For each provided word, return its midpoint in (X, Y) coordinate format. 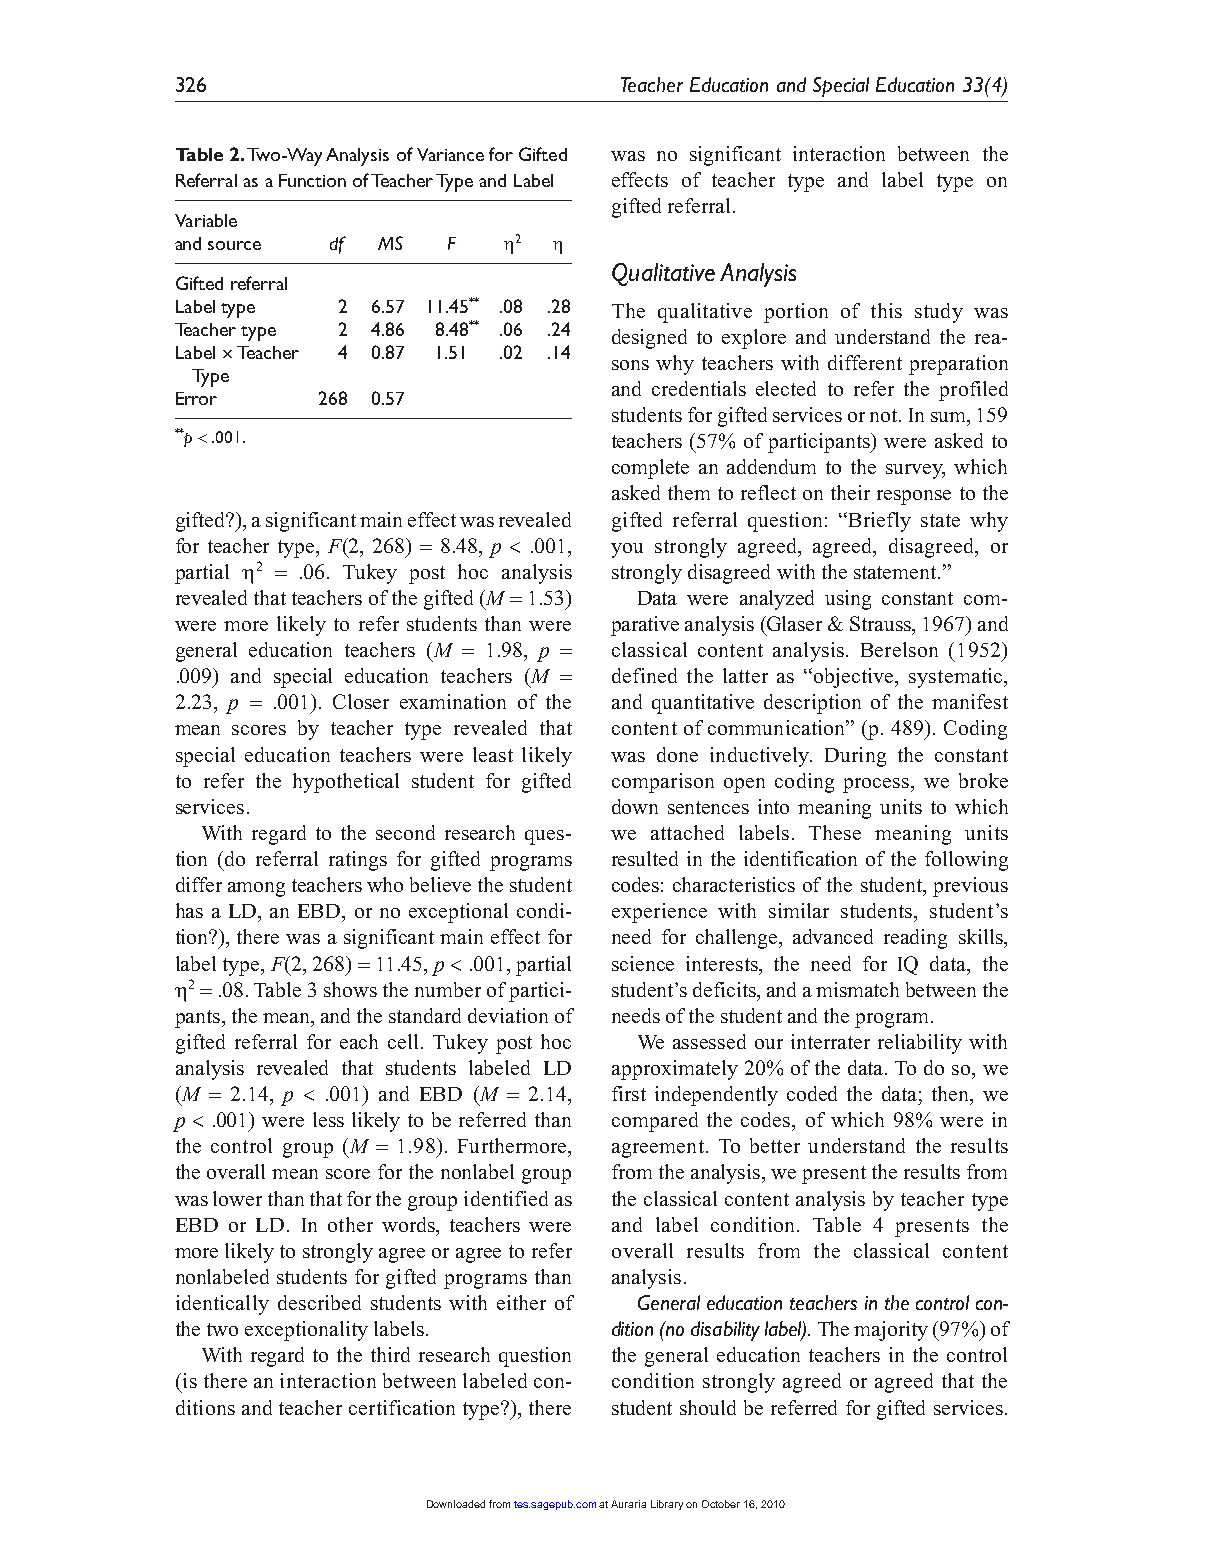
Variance (450, 154)
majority (891, 1331)
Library (667, 1505)
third (390, 1354)
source (234, 245)
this (886, 310)
